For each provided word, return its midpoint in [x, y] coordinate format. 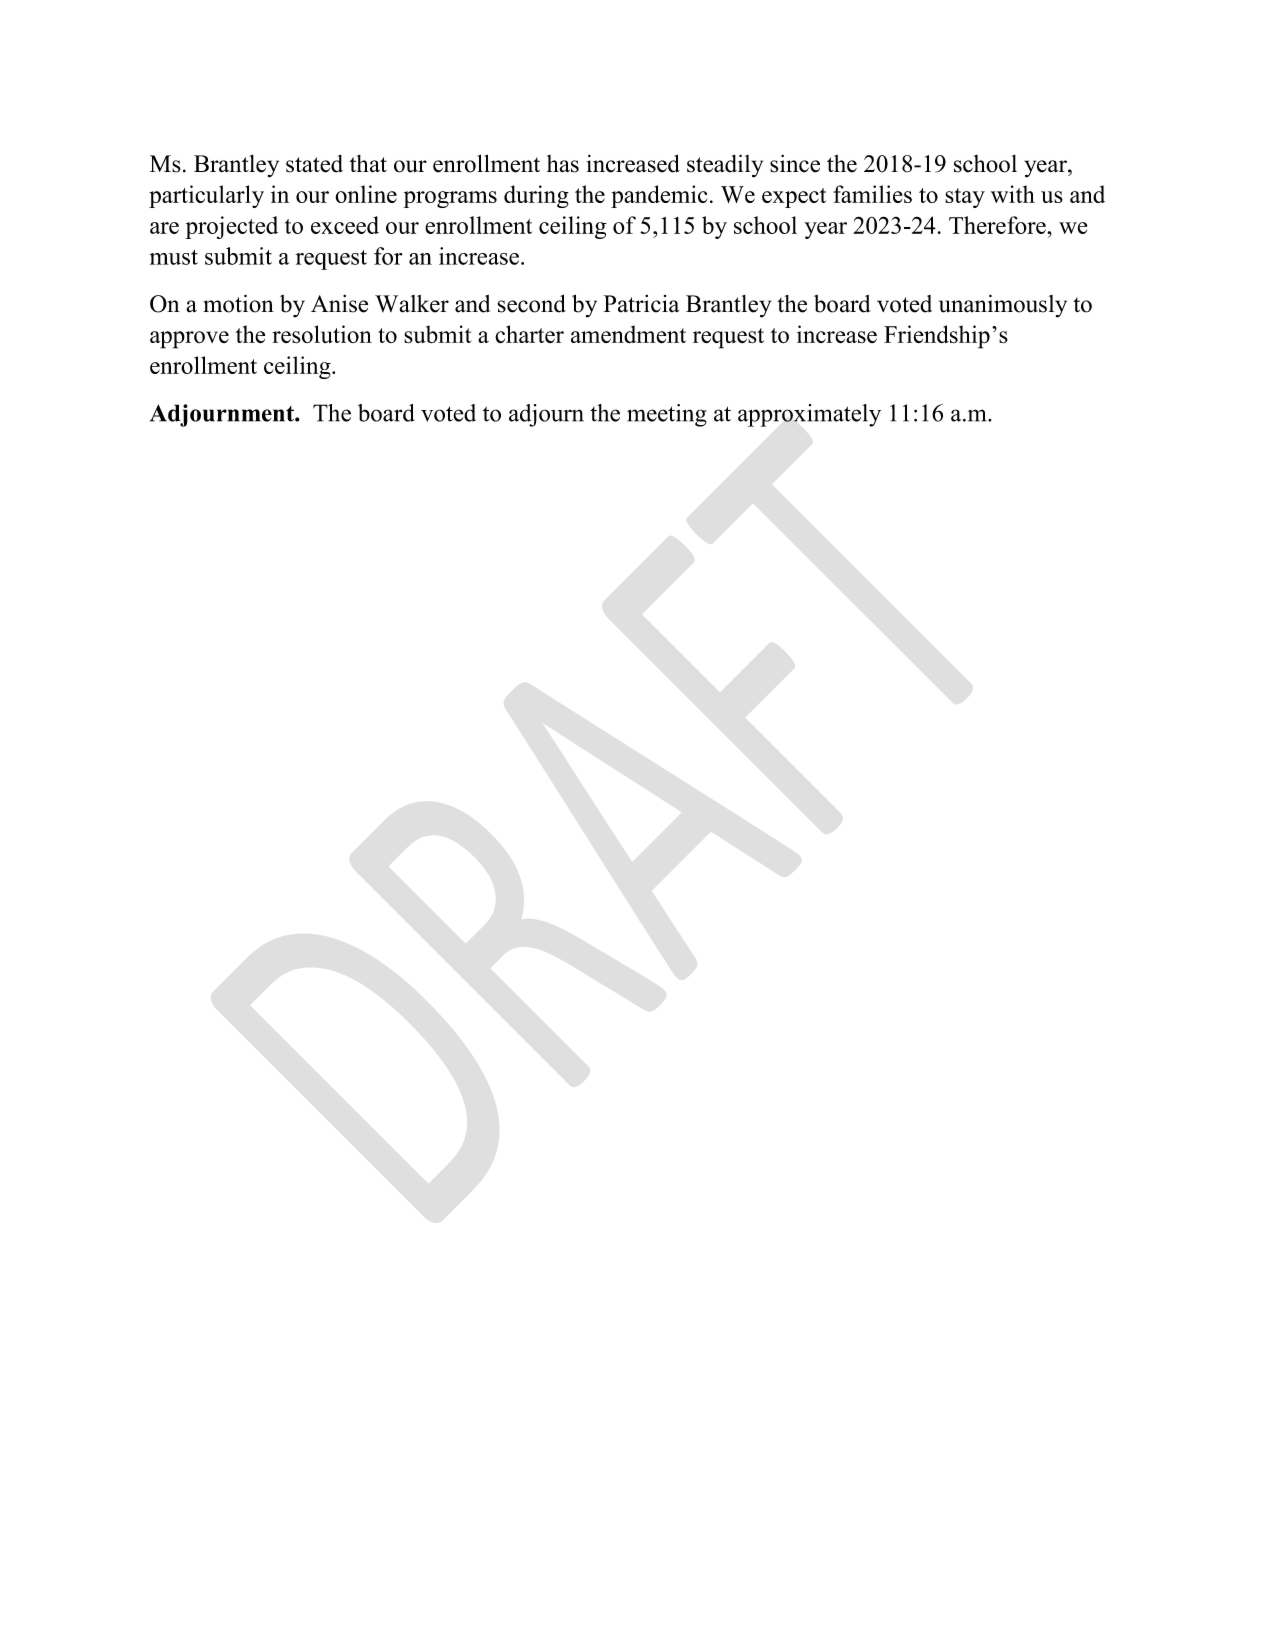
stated [314, 164]
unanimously [1003, 306]
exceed [345, 225]
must [174, 257]
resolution [322, 334]
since [795, 163]
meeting [667, 415]
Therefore [998, 225]
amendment [628, 334]
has [563, 164]
